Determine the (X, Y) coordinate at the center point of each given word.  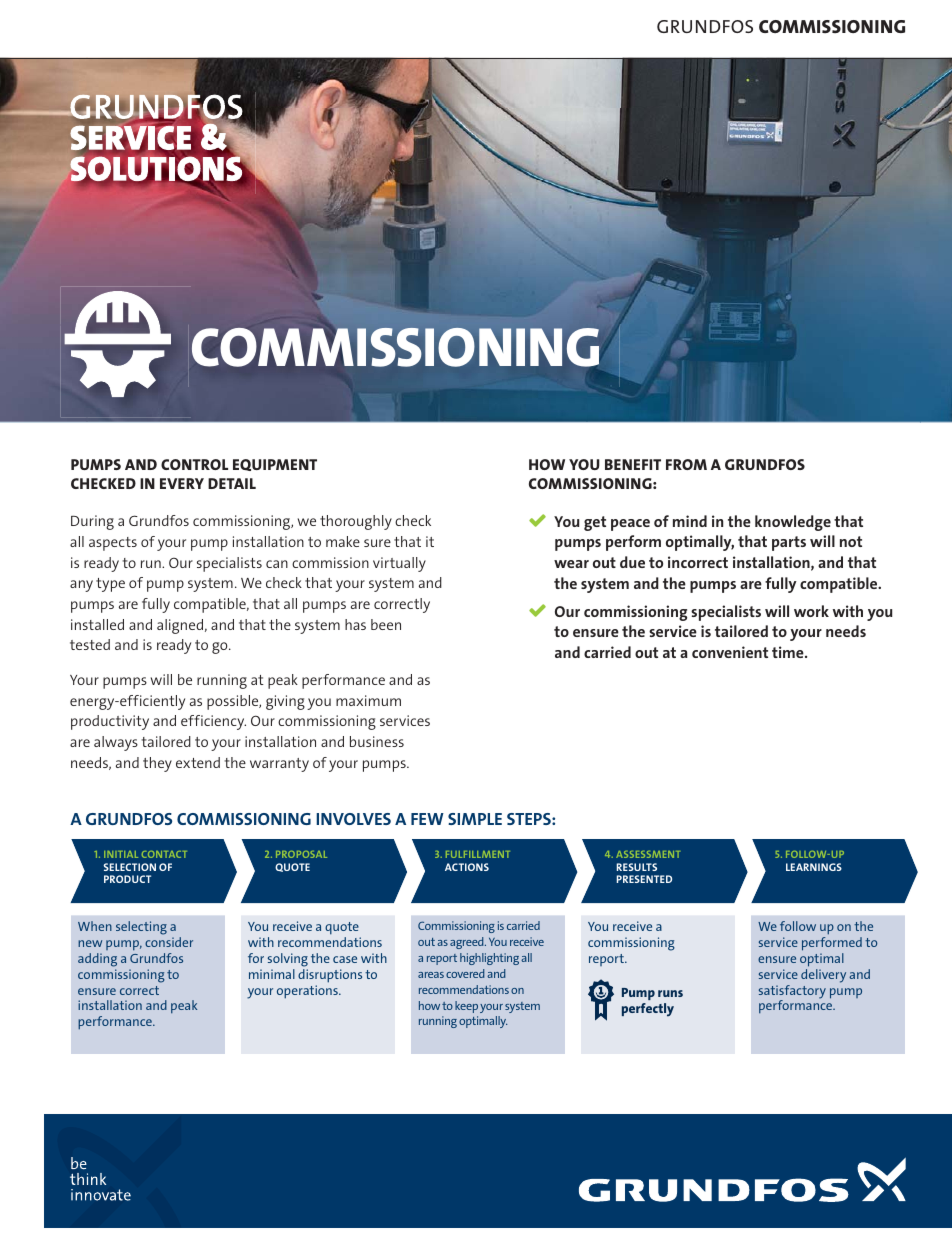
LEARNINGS (814, 867)
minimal (272, 974)
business (377, 741)
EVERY (182, 483)
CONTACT (164, 854)
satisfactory (792, 993)
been (386, 624)
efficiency (213, 722)
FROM (686, 464)
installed (97, 624)
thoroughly (356, 522)
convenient (730, 652)
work (811, 611)
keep (466, 1007)
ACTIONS (467, 867)
